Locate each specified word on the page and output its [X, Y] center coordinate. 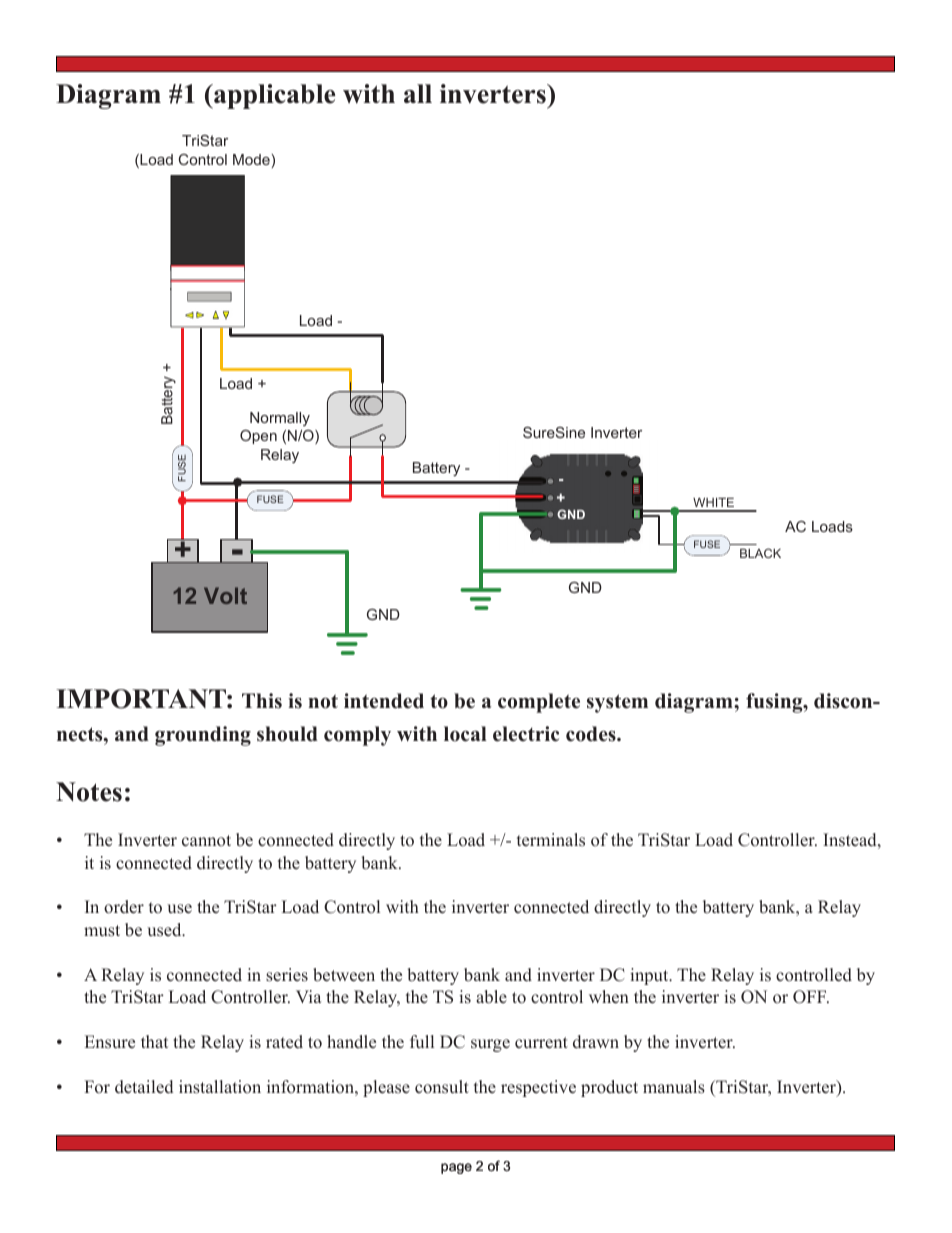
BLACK [760, 553]
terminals [551, 840]
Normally [280, 419]
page [456, 1168]
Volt [225, 595]
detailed [144, 1087]
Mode [251, 159]
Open [258, 437]
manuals [674, 1087]
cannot [206, 841]
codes [592, 734]
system [617, 703]
